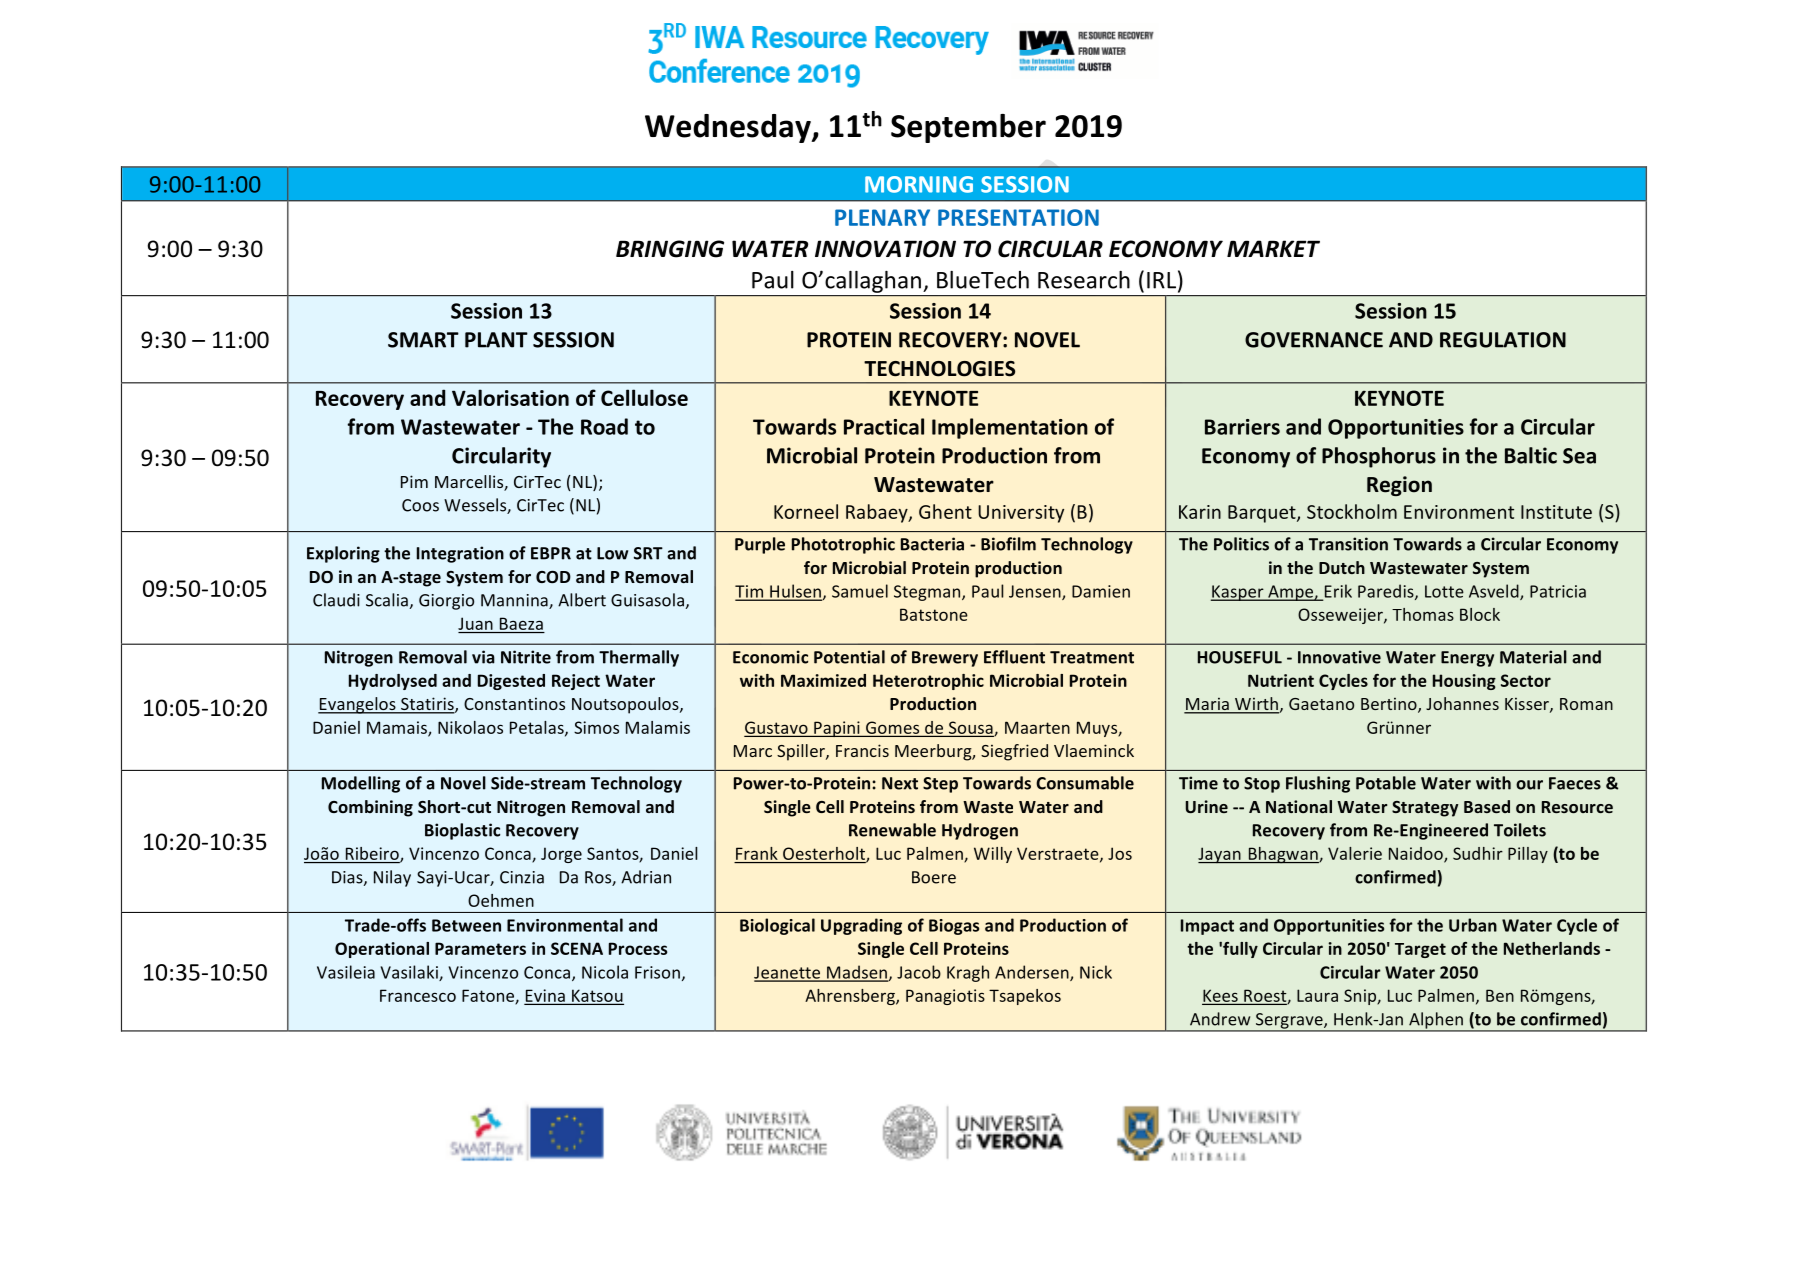  I want to click on Francesco, so click(418, 995).
